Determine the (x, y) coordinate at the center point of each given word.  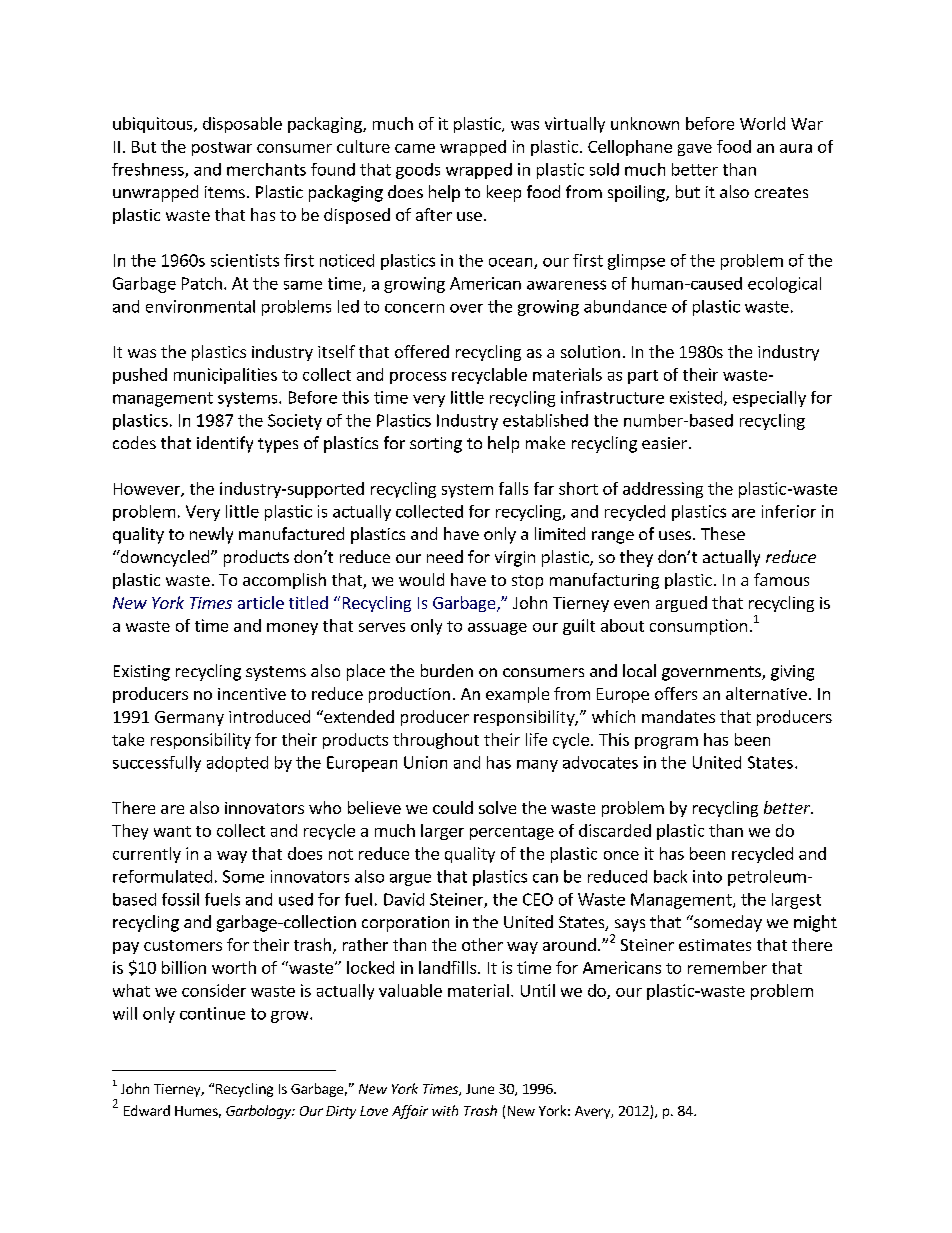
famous (781, 579)
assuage (497, 629)
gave (695, 150)
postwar (222, 149)
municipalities (225, 376)
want (172, 831)
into (707, 876)
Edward (147, 1110)
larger (442, 832)
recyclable (489, 376)
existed (696, 397)
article (261, 602)
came (415, 148)
